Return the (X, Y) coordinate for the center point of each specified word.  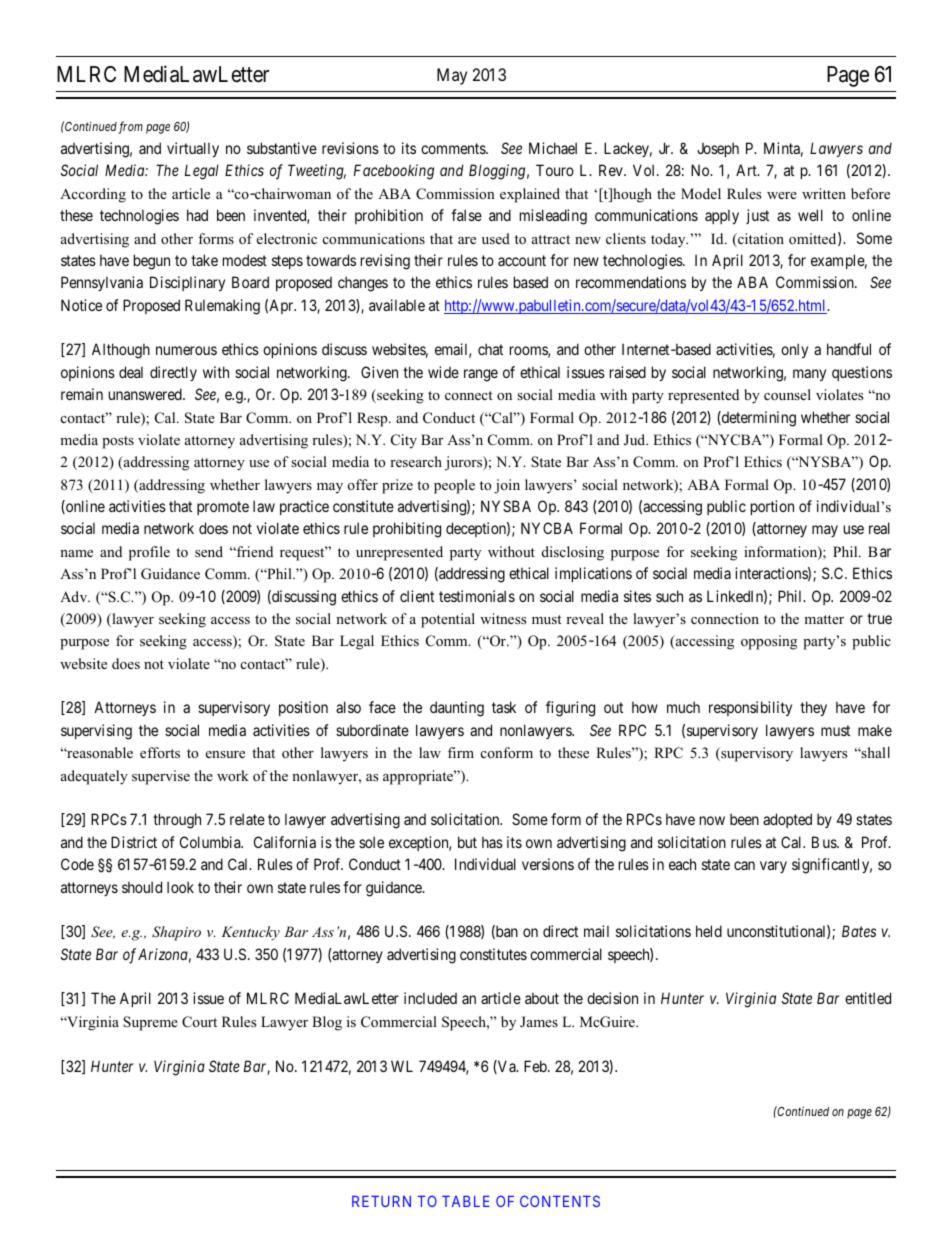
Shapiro (176, 933)
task (504, 707)
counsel (787, 394)
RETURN (381, 1201)
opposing (769, 642)
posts (118, 442)
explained (530, 195)
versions (548, 864)
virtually (193, 149)
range (481, 375)
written (824, 193)
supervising (96, 732)
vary (773, 867)
